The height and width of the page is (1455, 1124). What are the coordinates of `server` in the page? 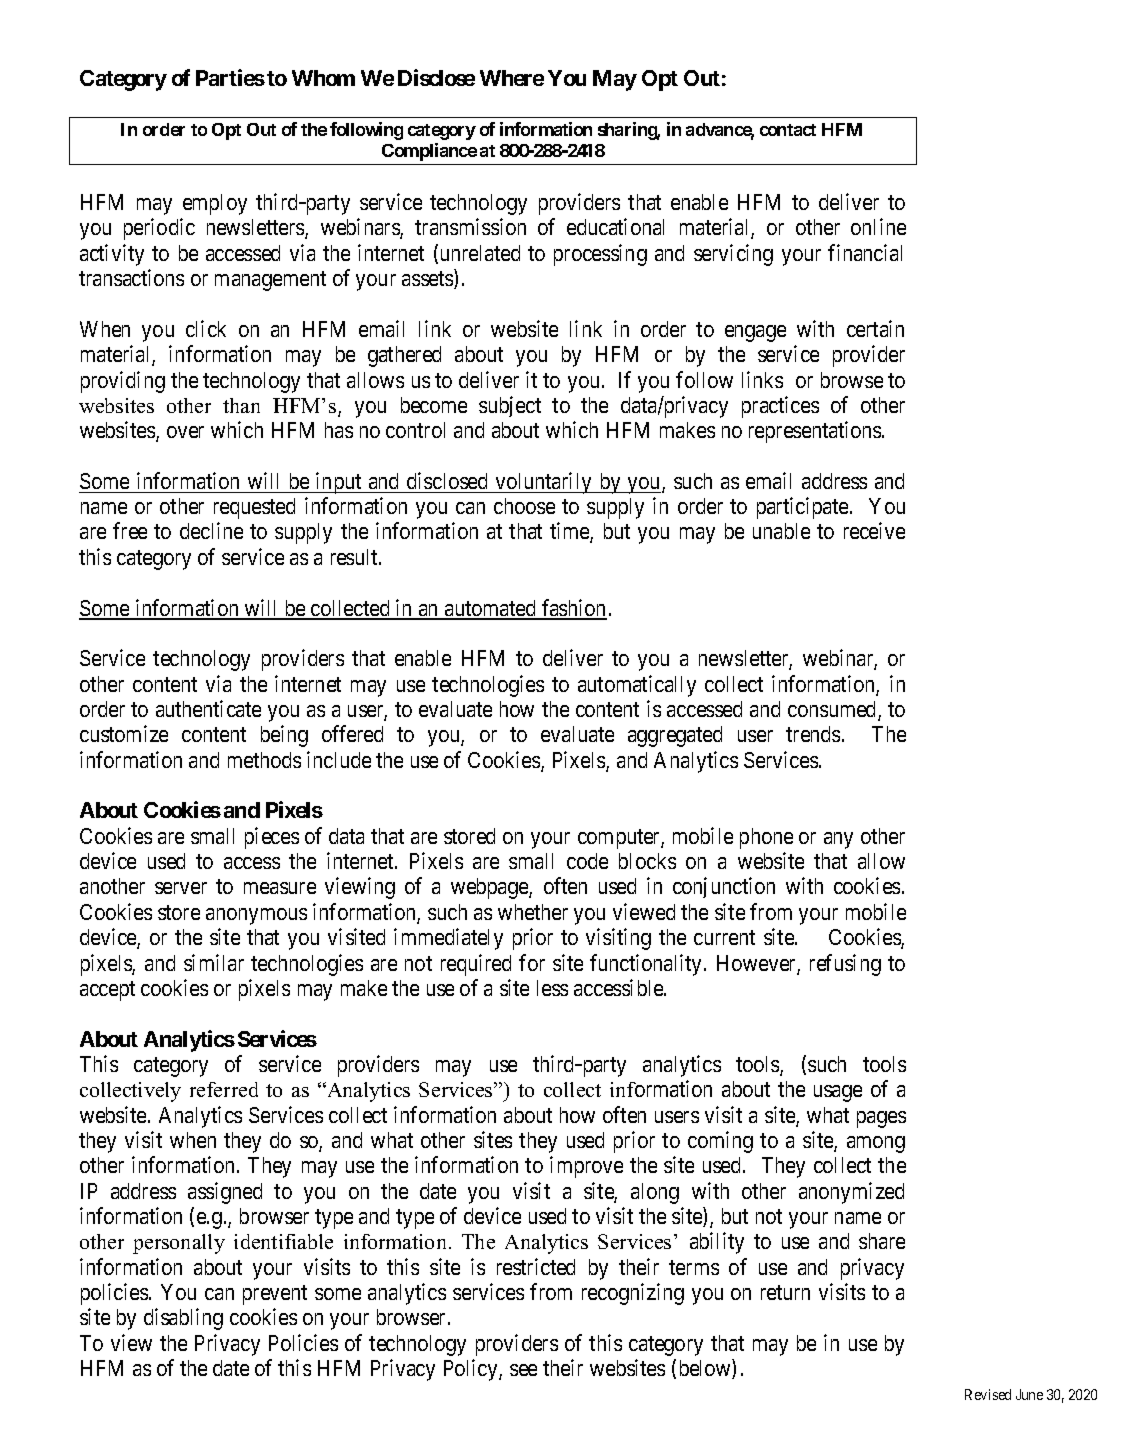 It's located at (181, 888).
